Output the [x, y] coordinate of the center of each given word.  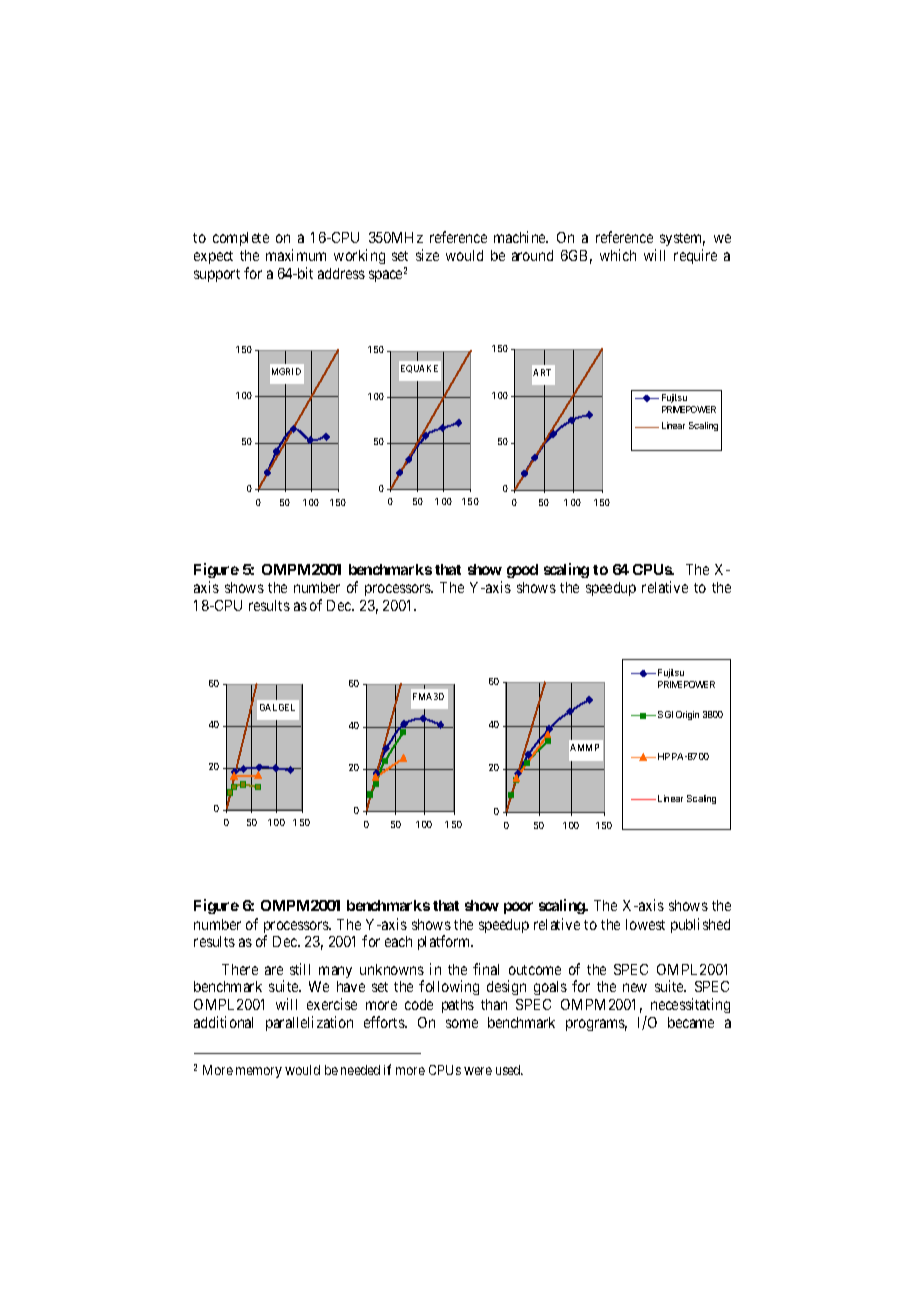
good [522, 571]
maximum [296, 255]
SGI [665, 714]
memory [259, 1072]
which [618, 255]
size [427, 255]
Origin [687, 715]
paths [458, 1006]
